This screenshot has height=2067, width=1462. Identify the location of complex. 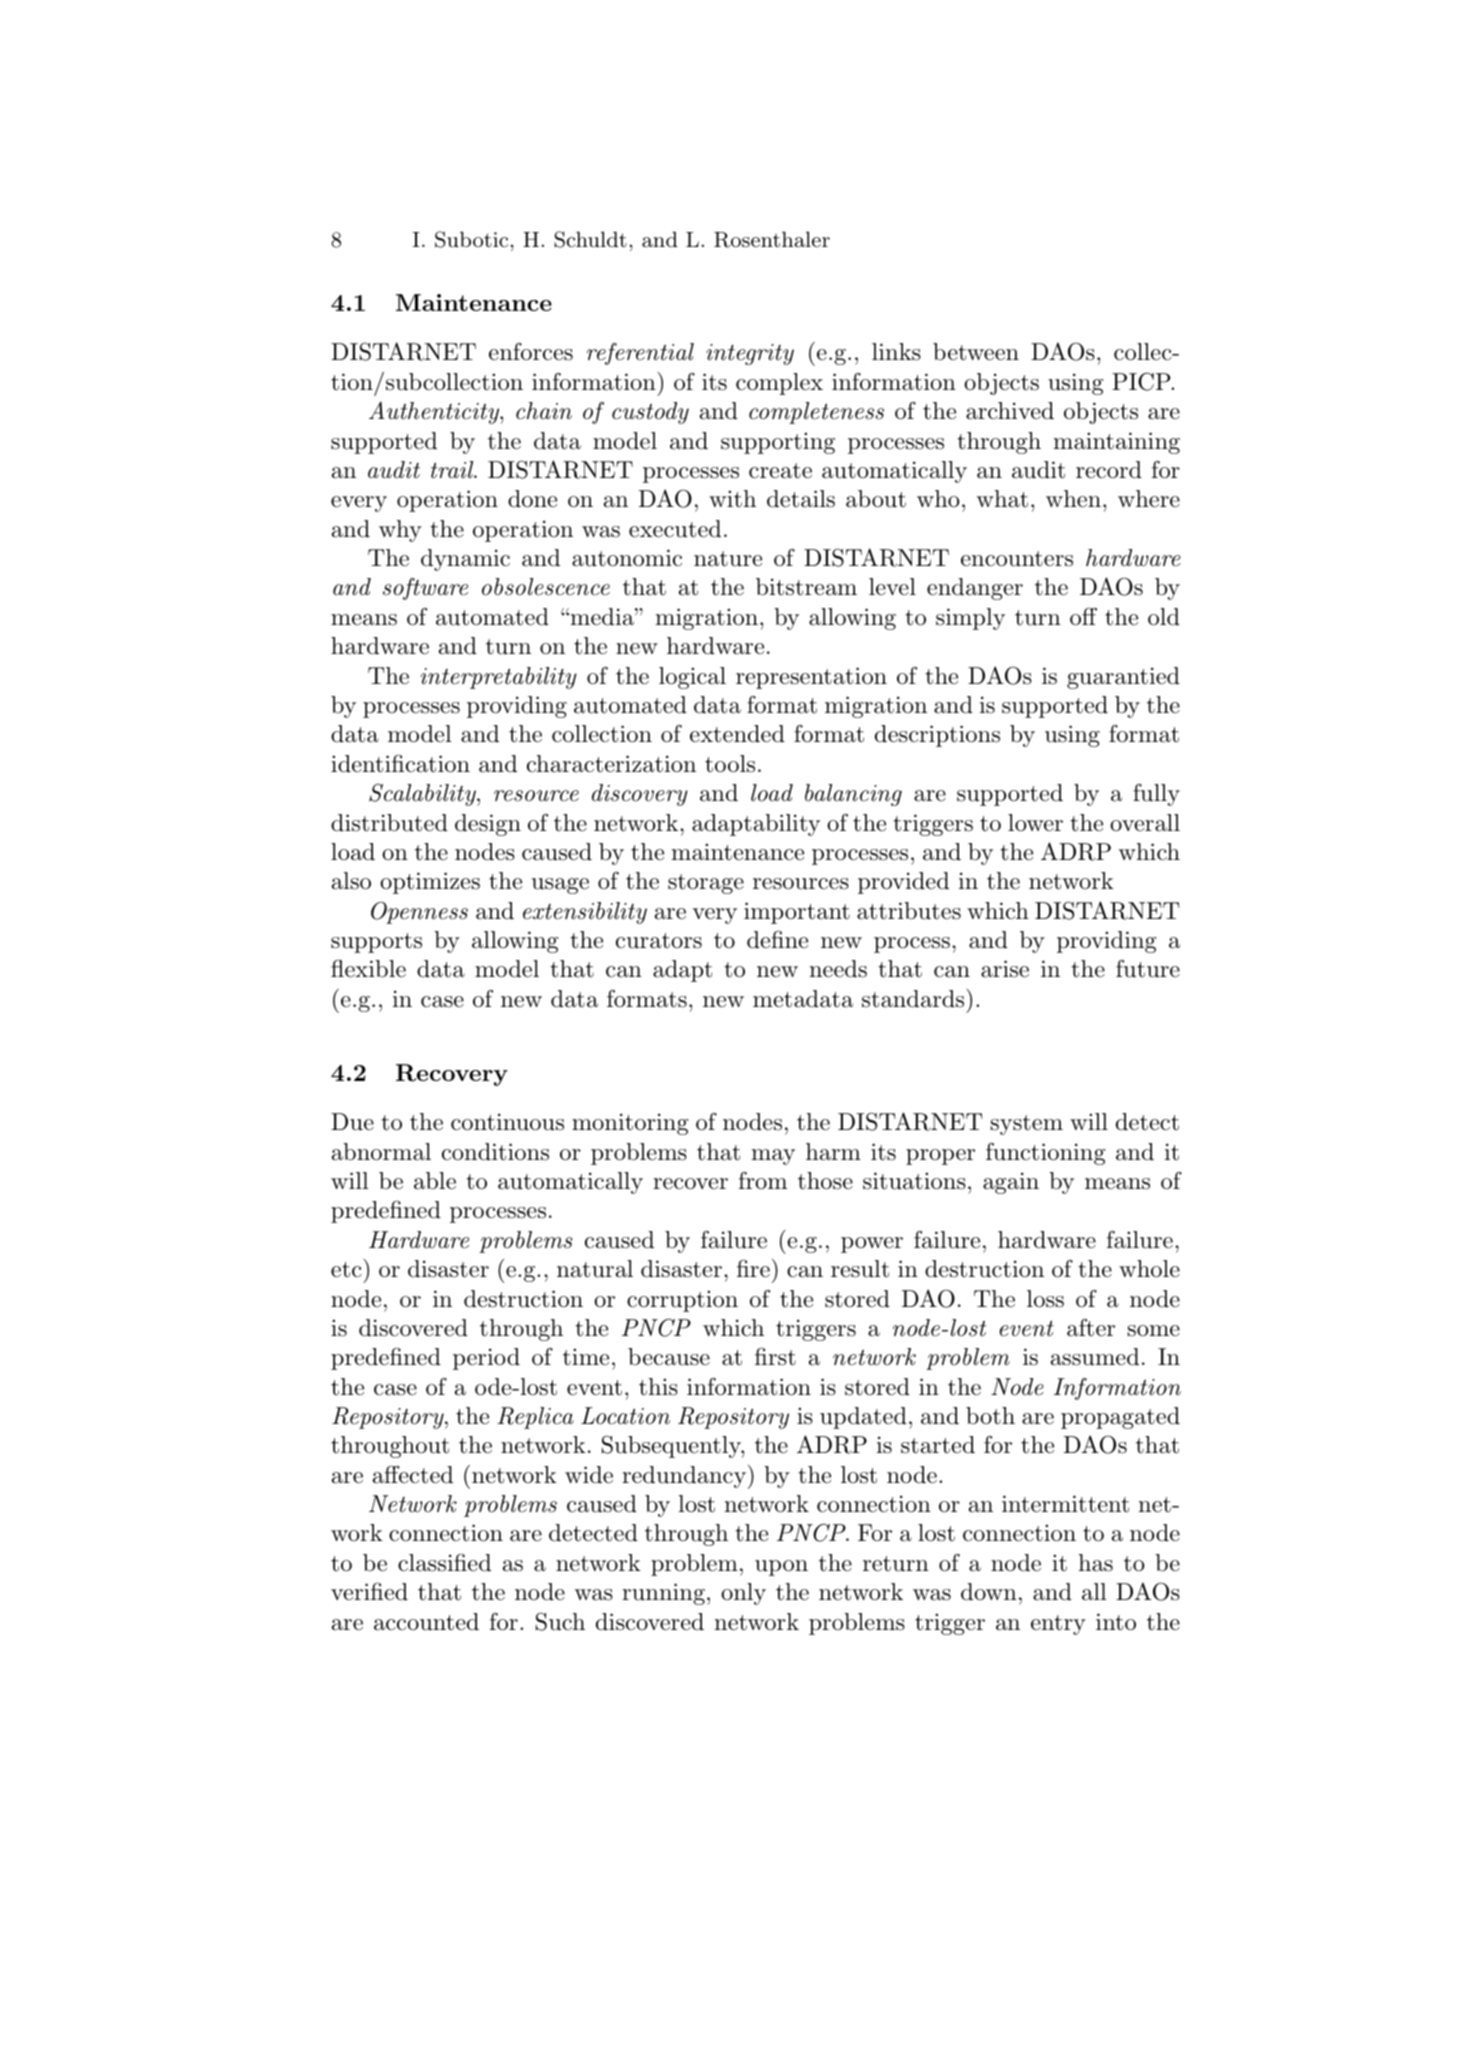
(779, 384).
